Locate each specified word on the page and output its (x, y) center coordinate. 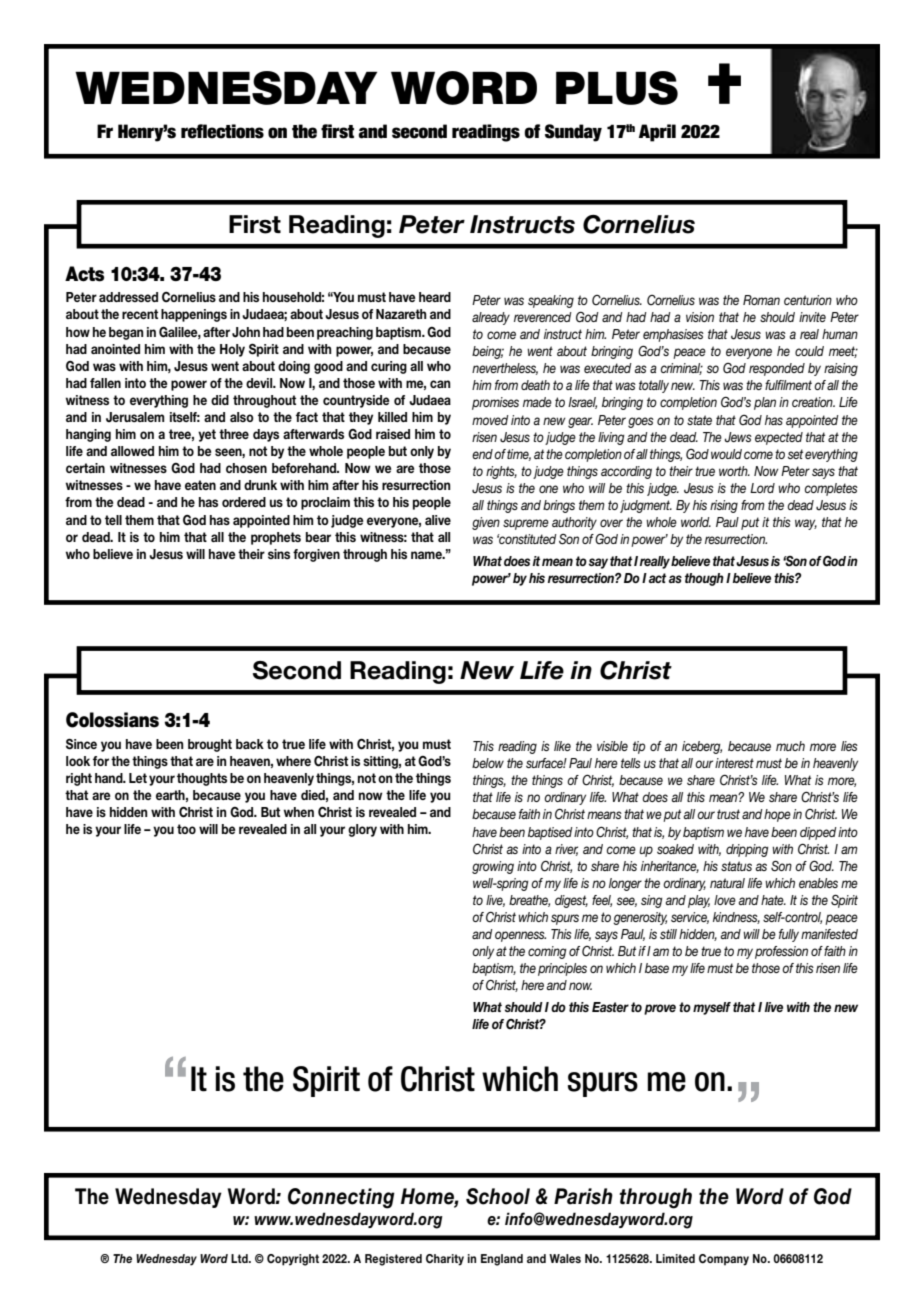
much (790, 746)
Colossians (112, 720)
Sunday (573, 133)
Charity (445, 1260)
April (657, 133)
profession (781, 952)
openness (520, 936)
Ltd (240, 1258)
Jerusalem (135, 417)
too (186, 829)
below (488, 763)
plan (765, 403)
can (440, 384)
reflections (222, 131)
